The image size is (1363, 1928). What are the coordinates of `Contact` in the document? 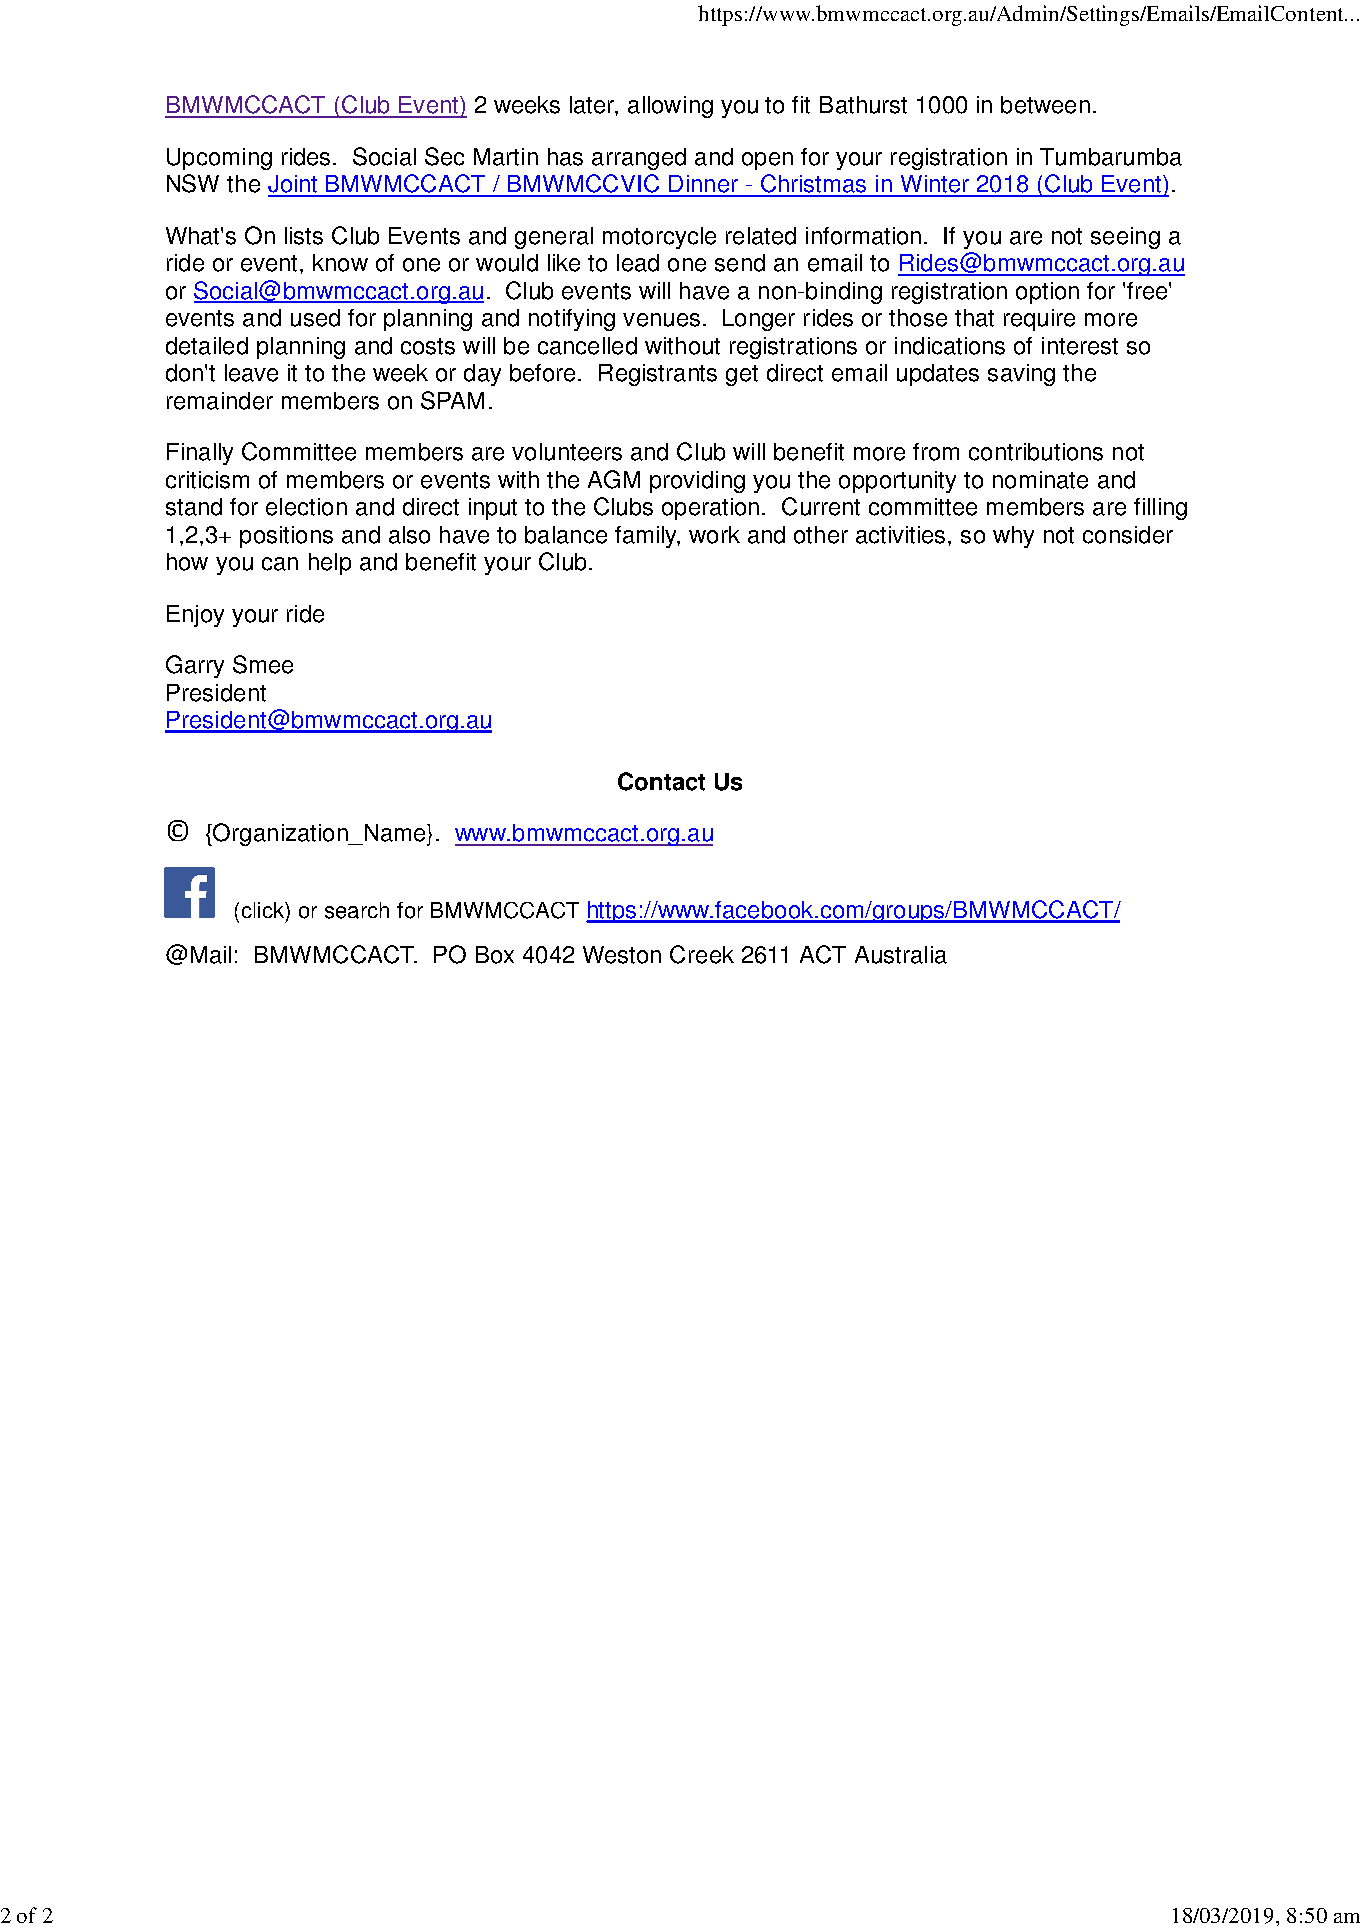 It's located at (661, 781).
